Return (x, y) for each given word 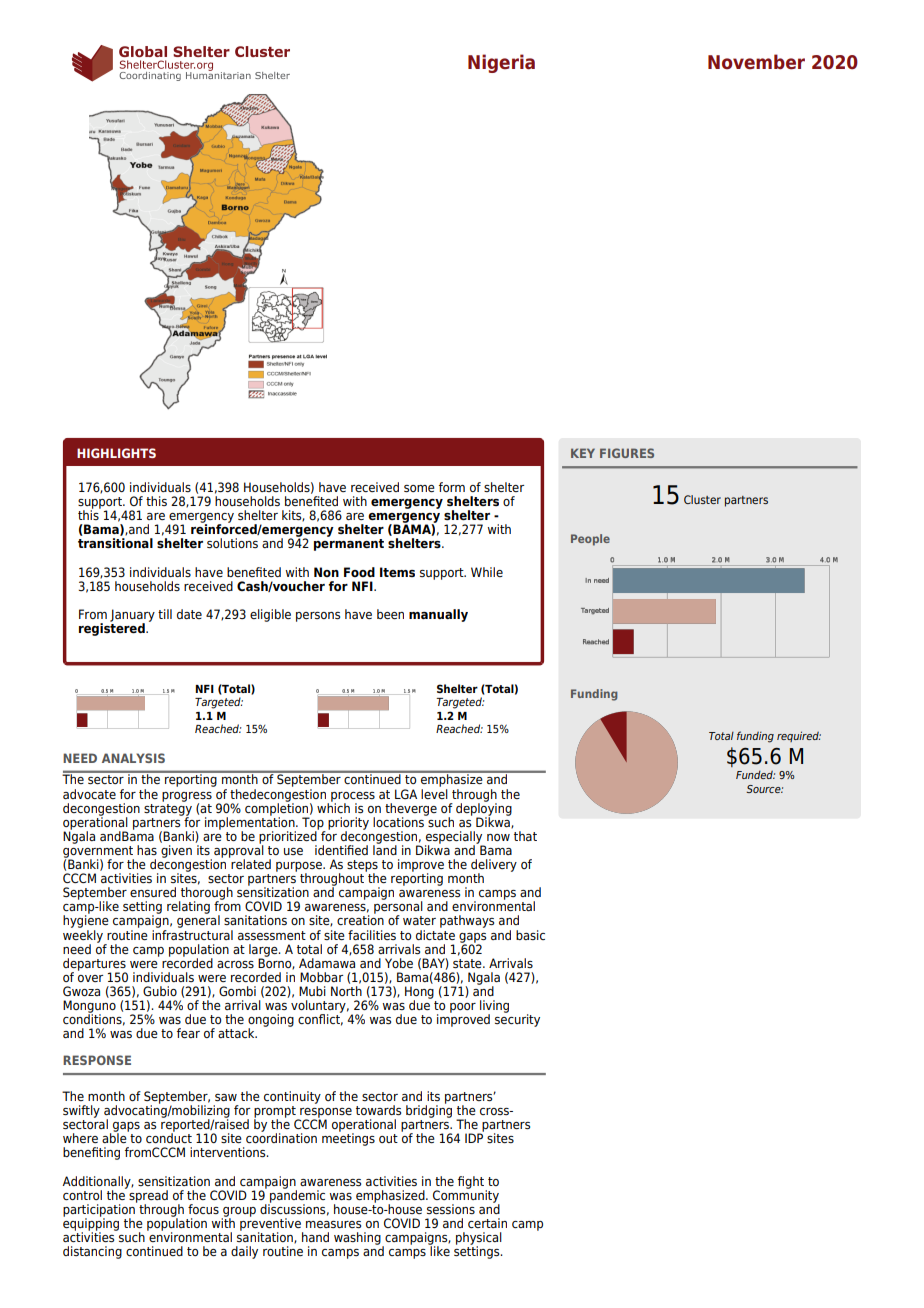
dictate (435, 933)
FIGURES (627, 453)
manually (438, 615)
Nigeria (501, 63)
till (165, 614)
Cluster (702, 499)
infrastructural (192, 933)
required (799, 736)
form (452, 487)
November (756, 62)
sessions (451, 1209)
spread (148, 1197)
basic (530, 935)
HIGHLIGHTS (116, 453)
